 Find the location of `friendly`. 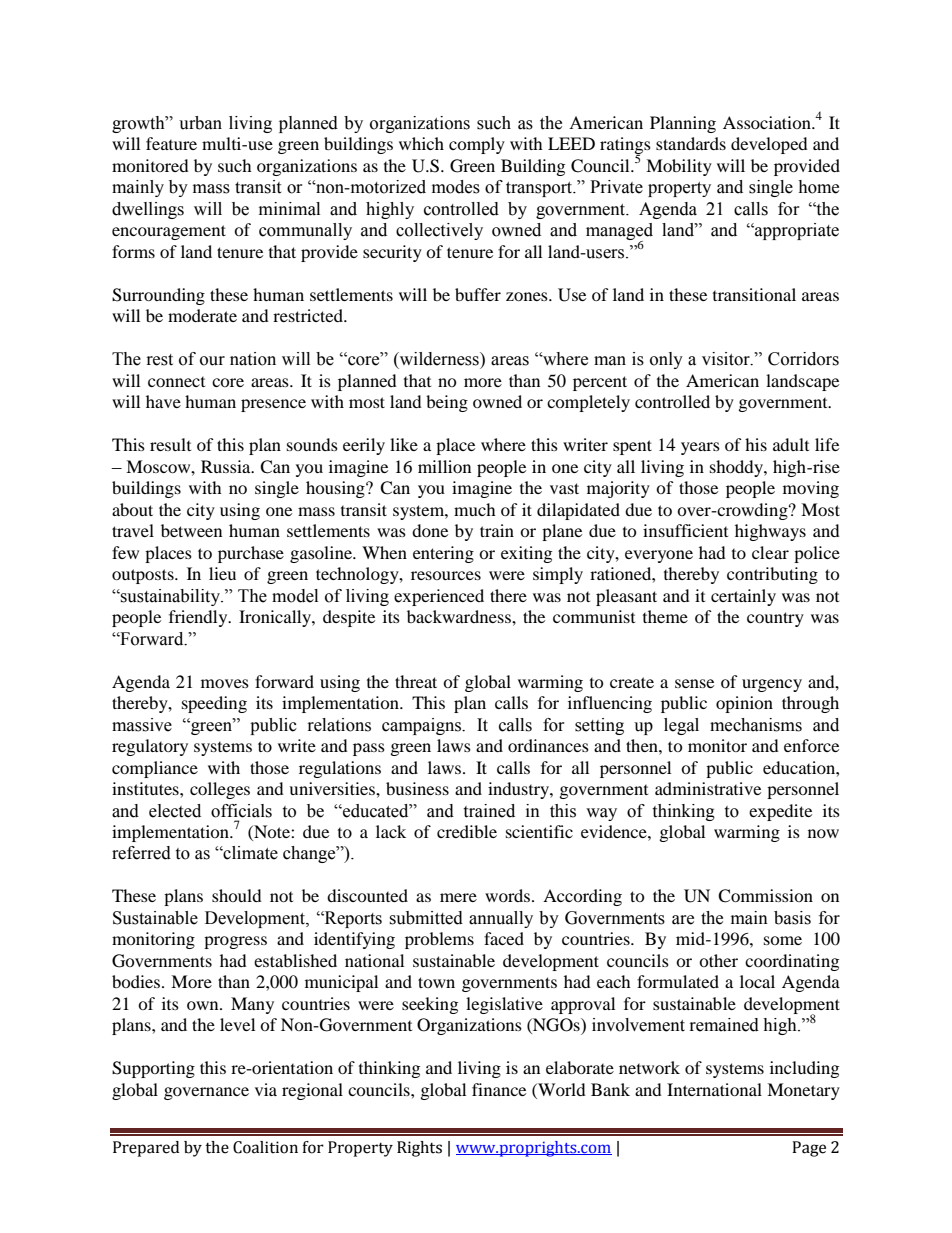

friendly is located at coordinates (199, 618).
